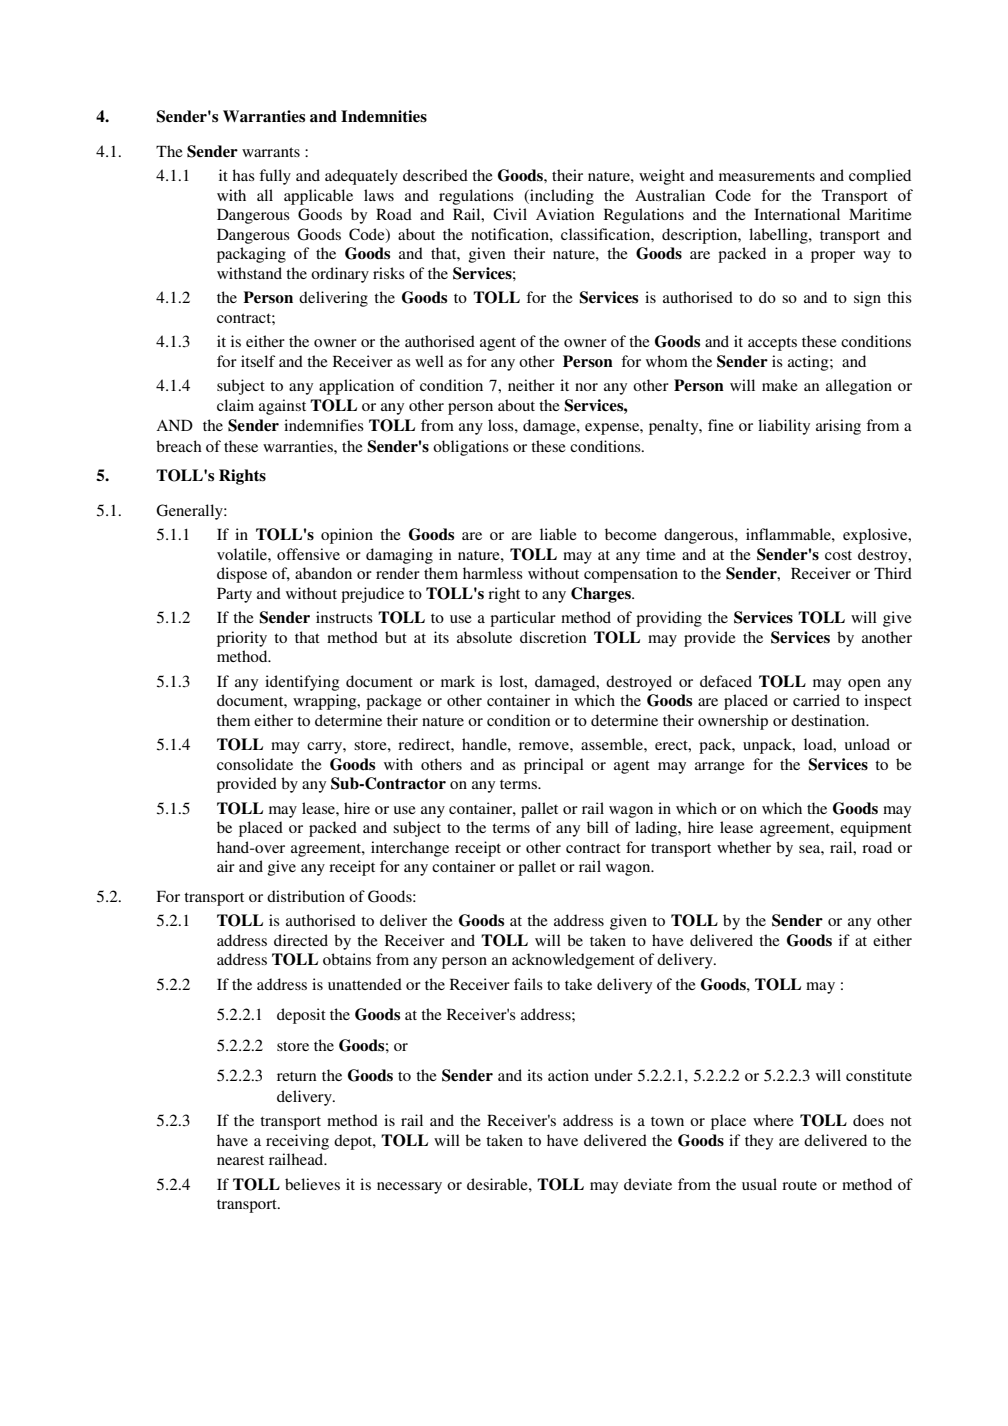 This screenshot has width=1008, height=1426. I want to click on International, so click(797, 214).
